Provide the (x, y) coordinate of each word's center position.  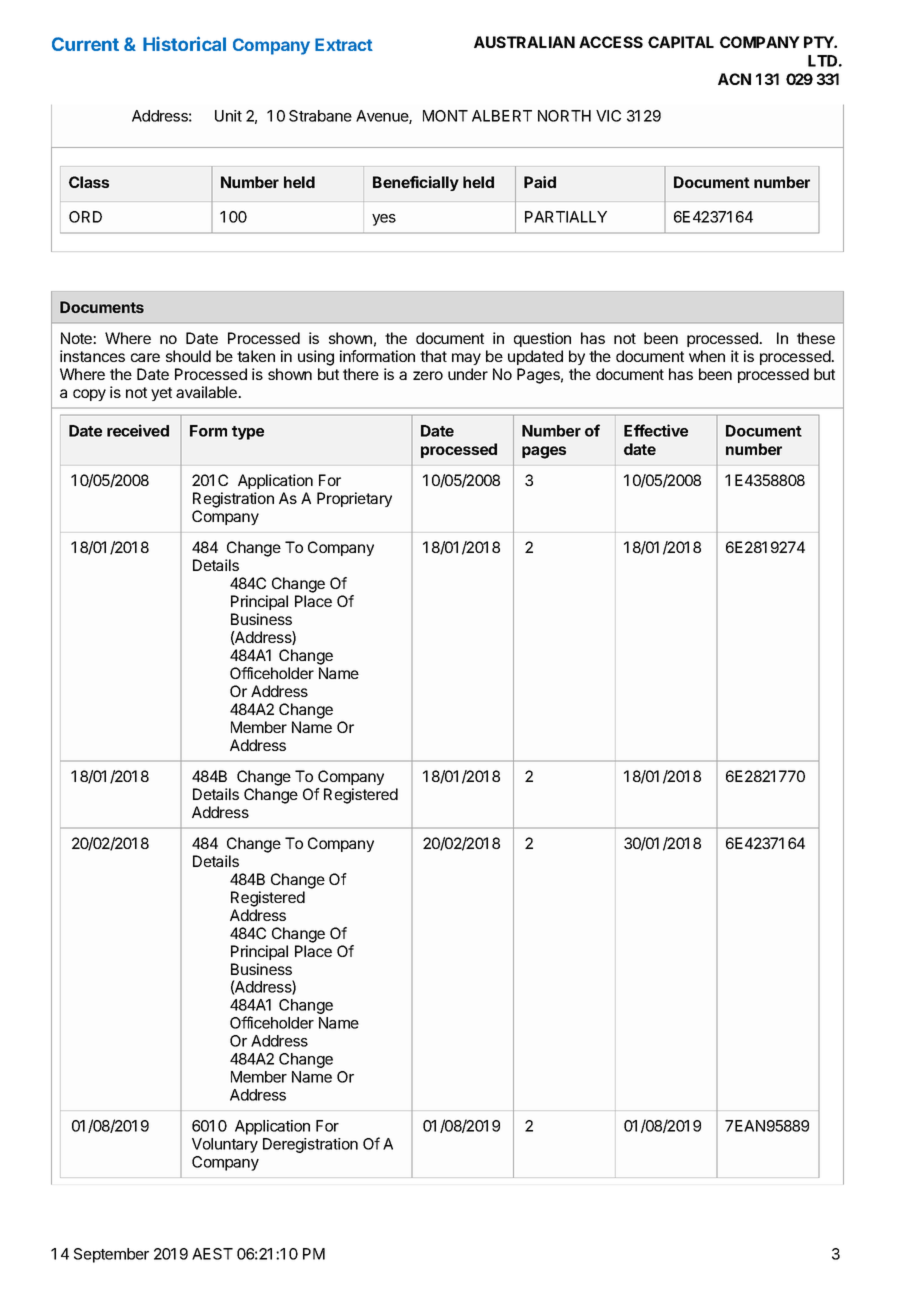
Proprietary (354, 499)
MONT (445, 116)
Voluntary (225, 1145)
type (248, 433)
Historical (184, 43)
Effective (656, 430)
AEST (212, 1254)
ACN (734, 79)
